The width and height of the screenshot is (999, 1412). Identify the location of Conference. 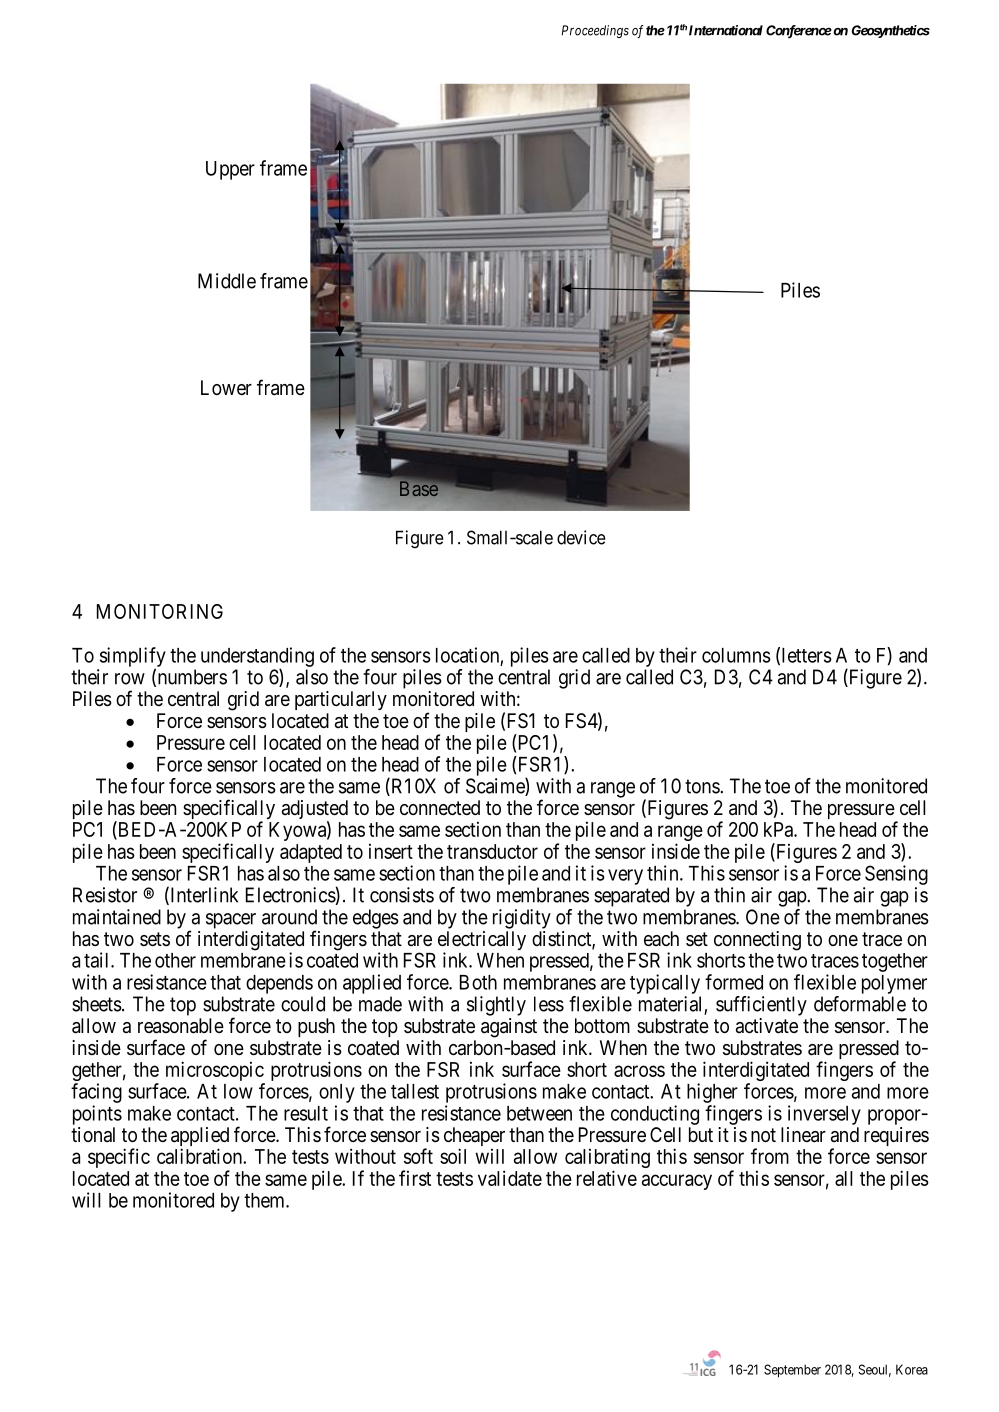
(799, 31).
